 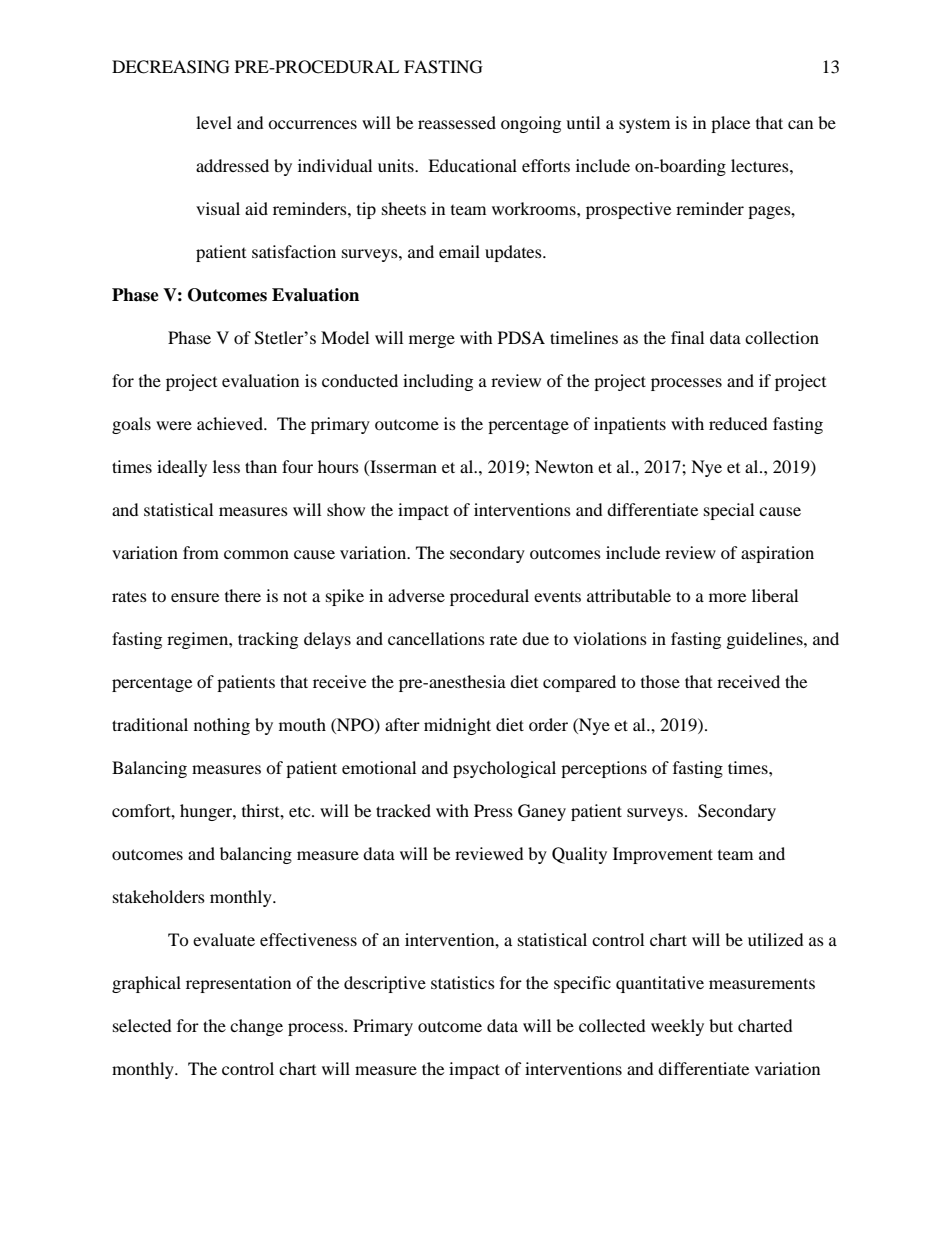 I want to click on midnight, so click(x=457, y=726).
